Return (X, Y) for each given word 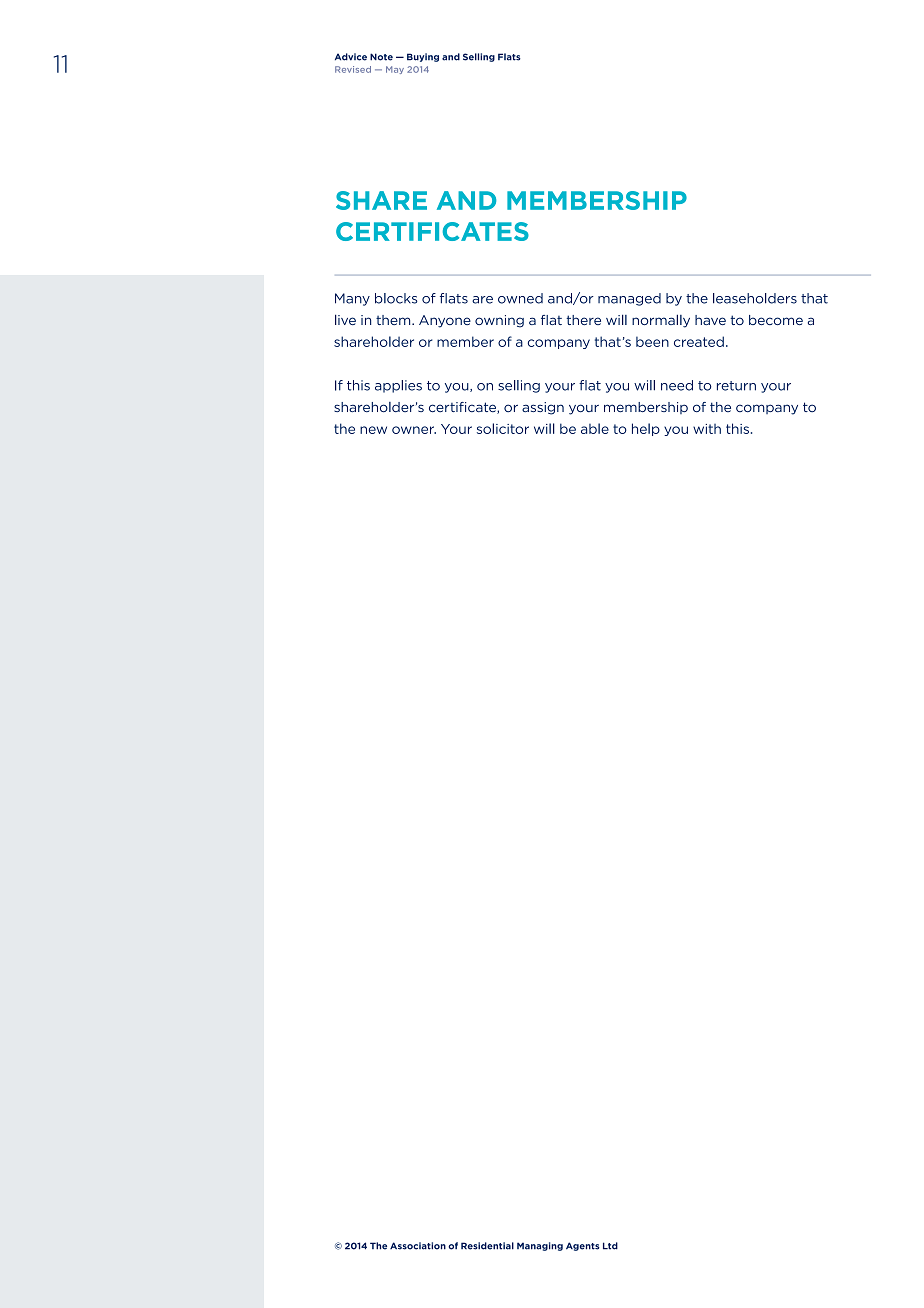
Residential (487, 1246)
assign (543, 408)
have (710, 320)
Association (418, 1246)
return (736, 386)
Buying (423, 57)
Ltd (610, 1246)
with (707, 429)
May (395, 70)
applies (398, 386)
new (373, 430)
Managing (540, 1246)
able (595, 428)
